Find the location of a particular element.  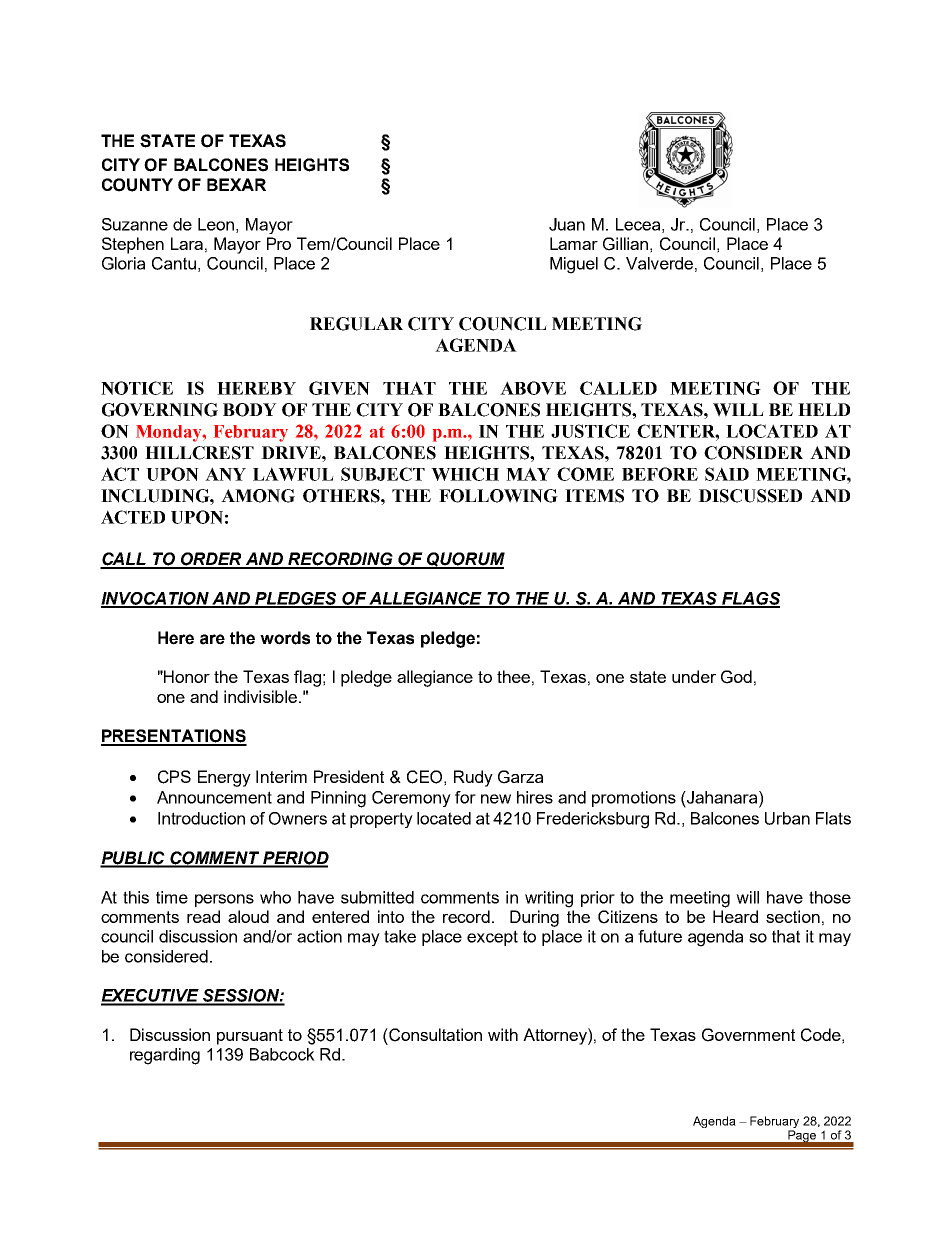

with is located at coordinates (503, 1034).
